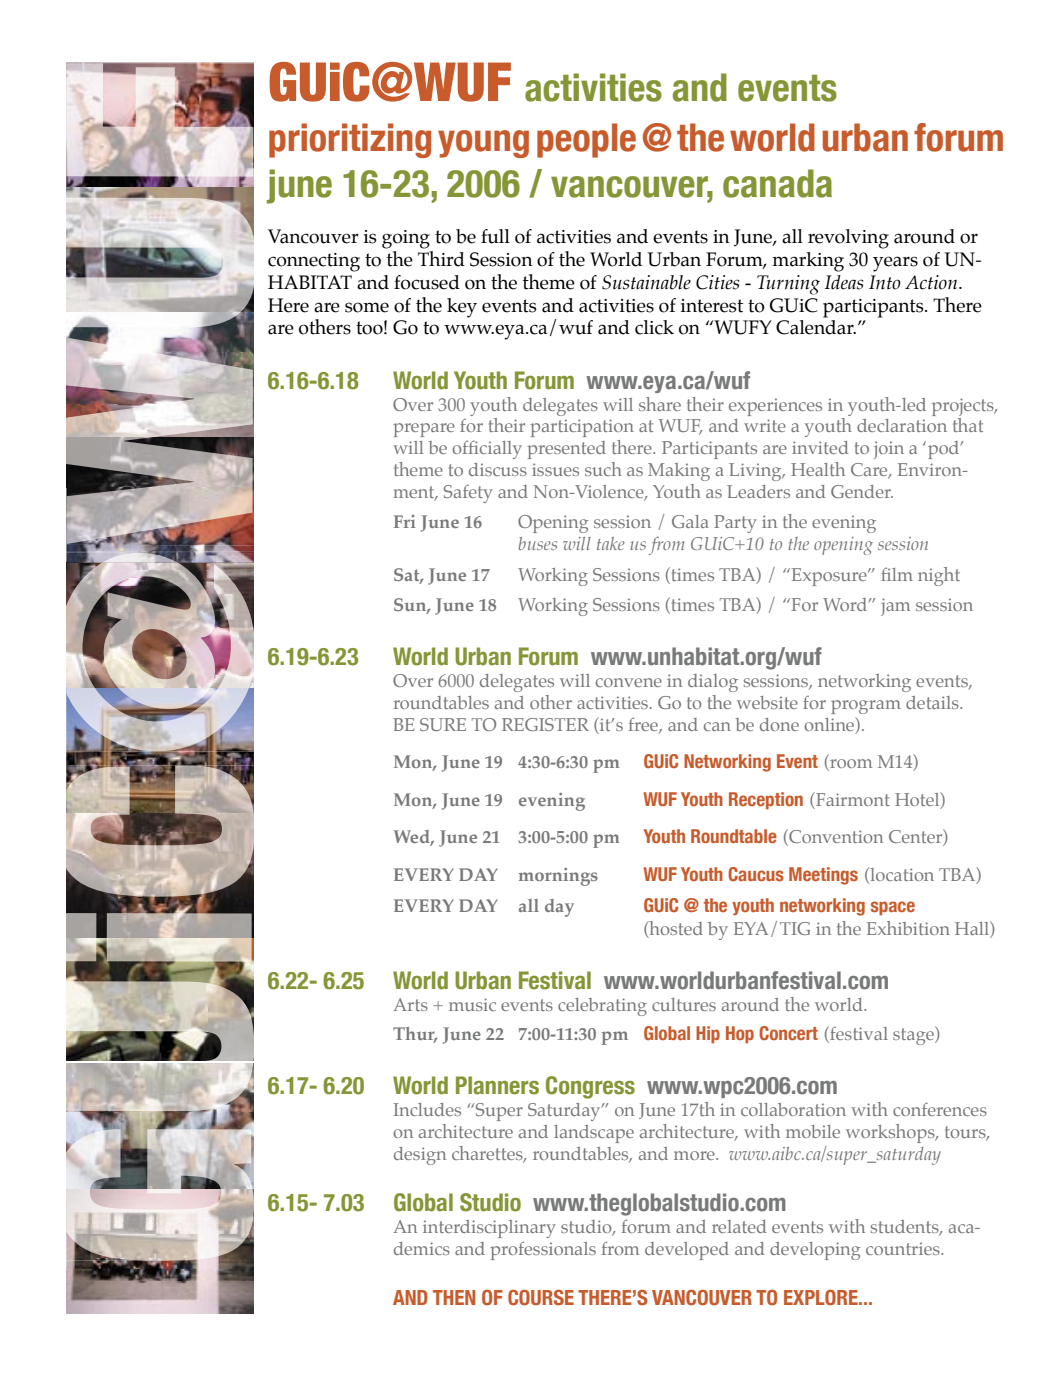  I want to click on prioritizing, so click(350, 140).
